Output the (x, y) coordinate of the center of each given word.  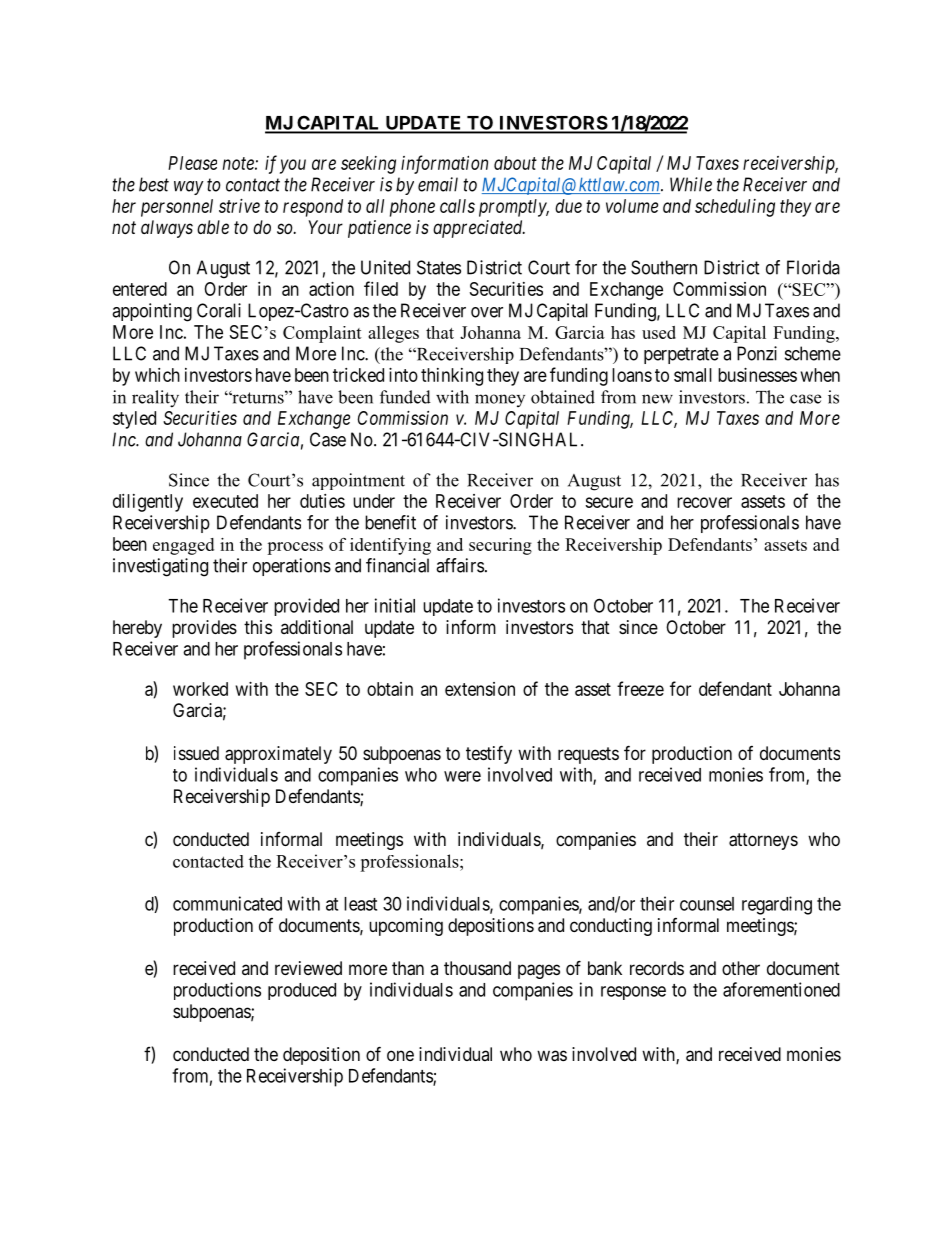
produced (302, 991)
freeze (640, 688)
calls (457, 206)
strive (239, 206)
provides (204, 629)
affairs (460, 565)
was (552, 1056)
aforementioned (781, 989)
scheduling (735, 208)
